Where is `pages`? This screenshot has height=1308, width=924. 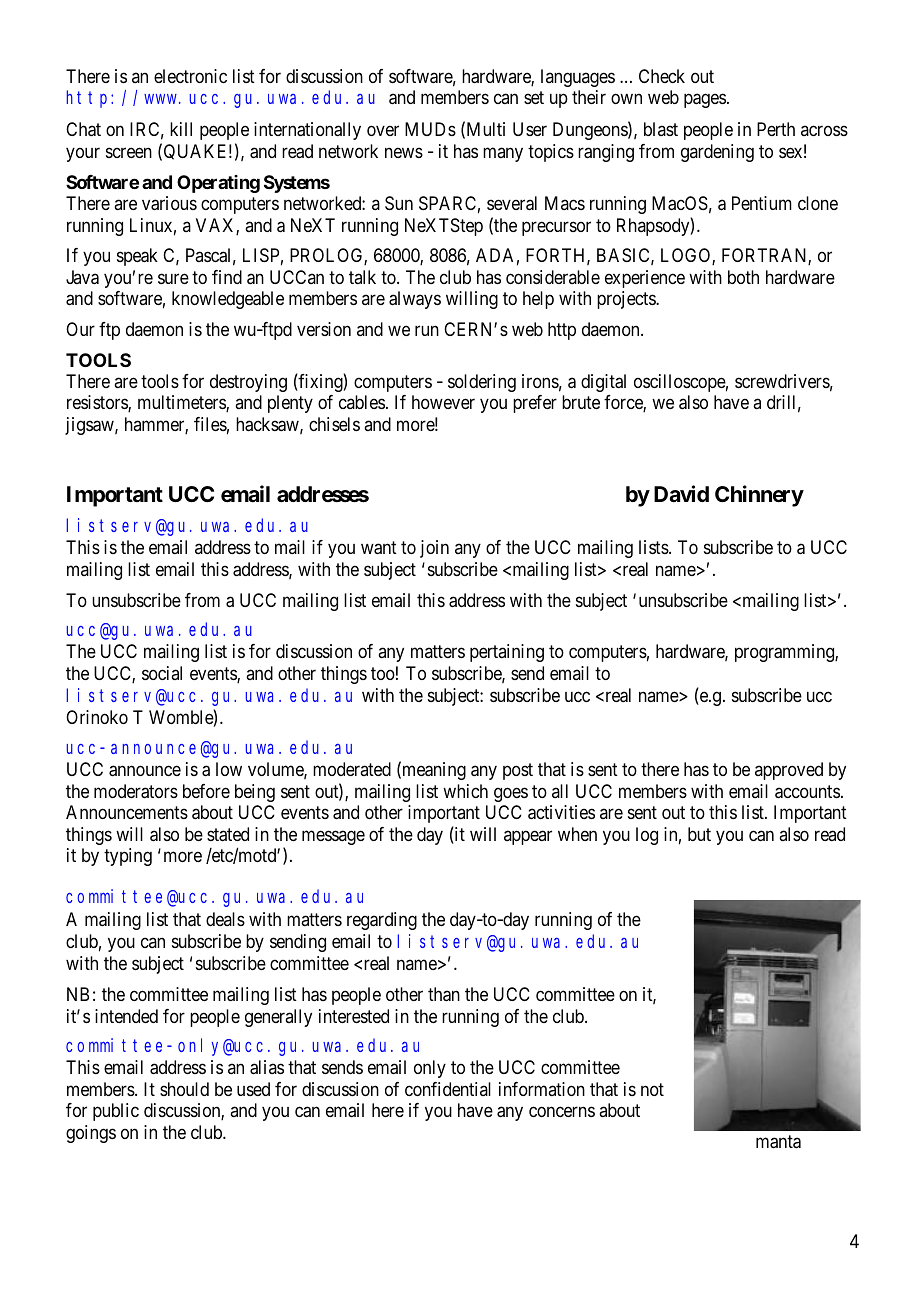
pages is located at coordinates (705, 101).
